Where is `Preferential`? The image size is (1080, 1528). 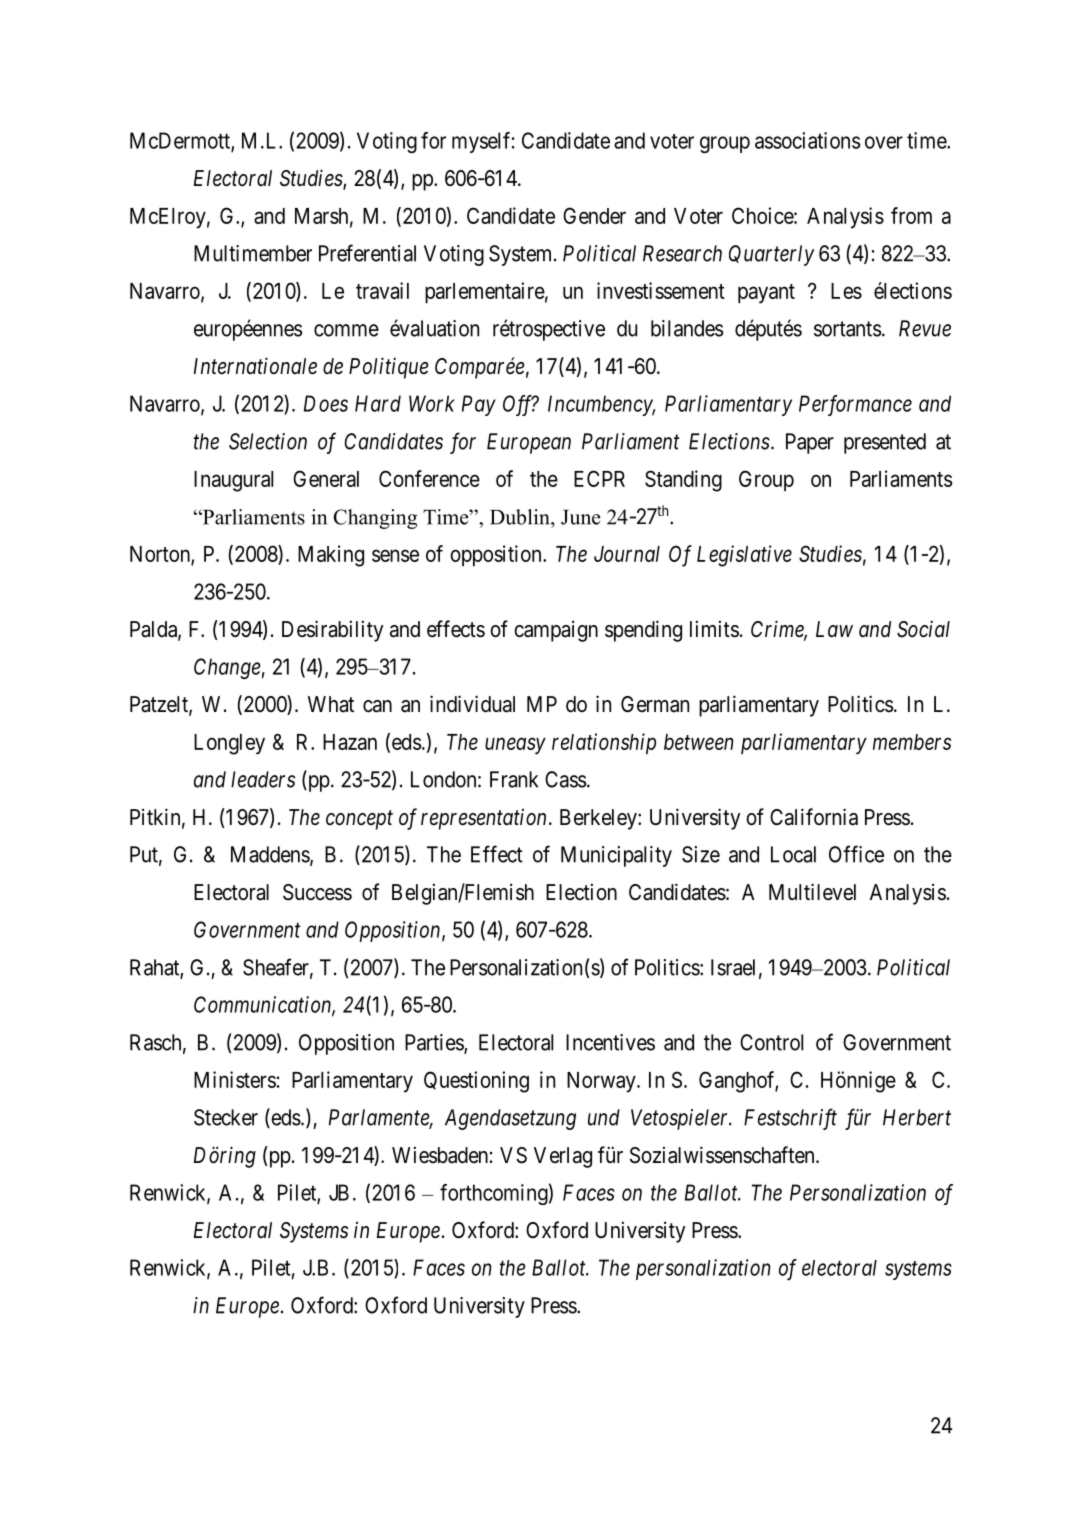
Preferential is located at coordinates (367, 253).
